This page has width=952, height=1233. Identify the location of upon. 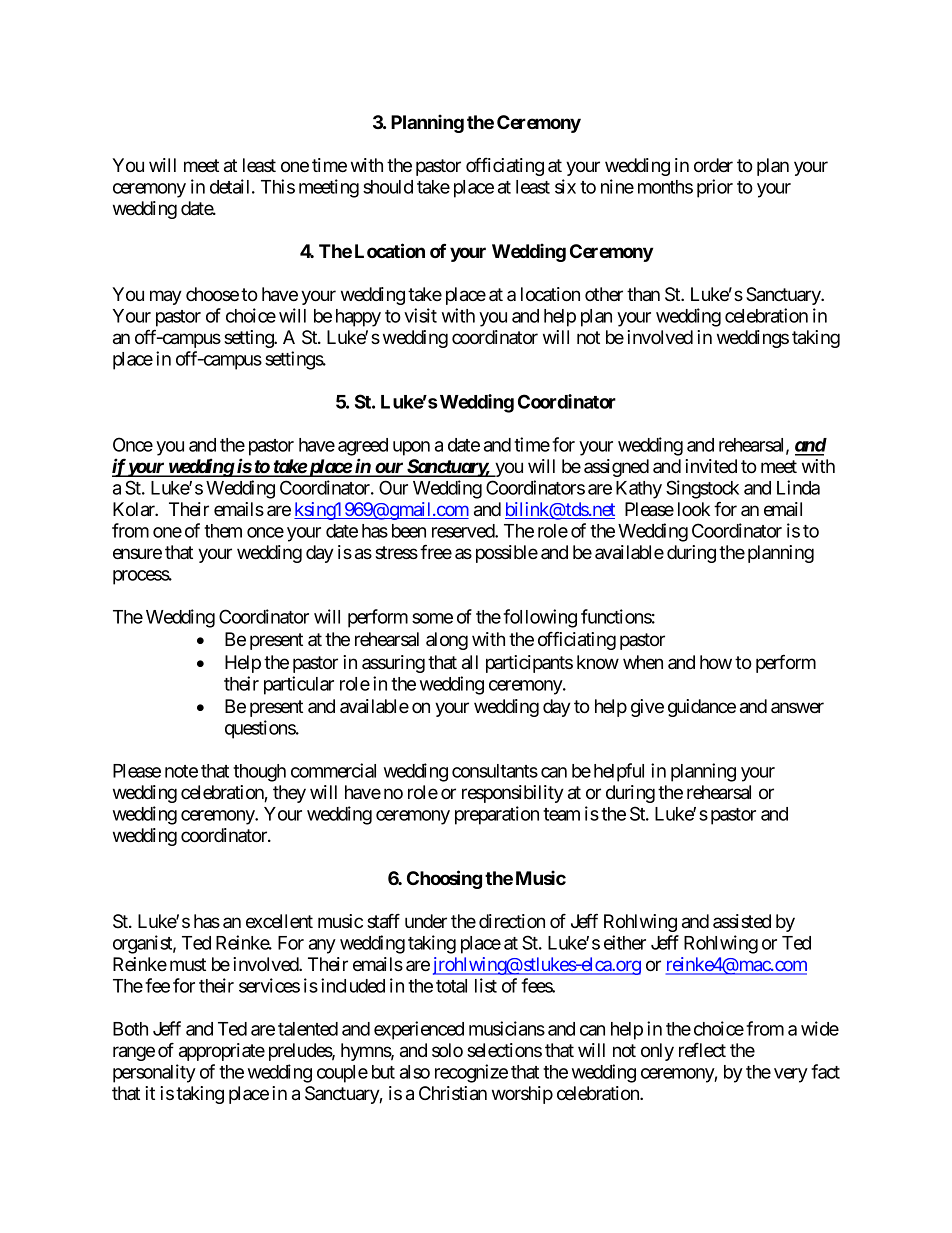
(411, 448).
